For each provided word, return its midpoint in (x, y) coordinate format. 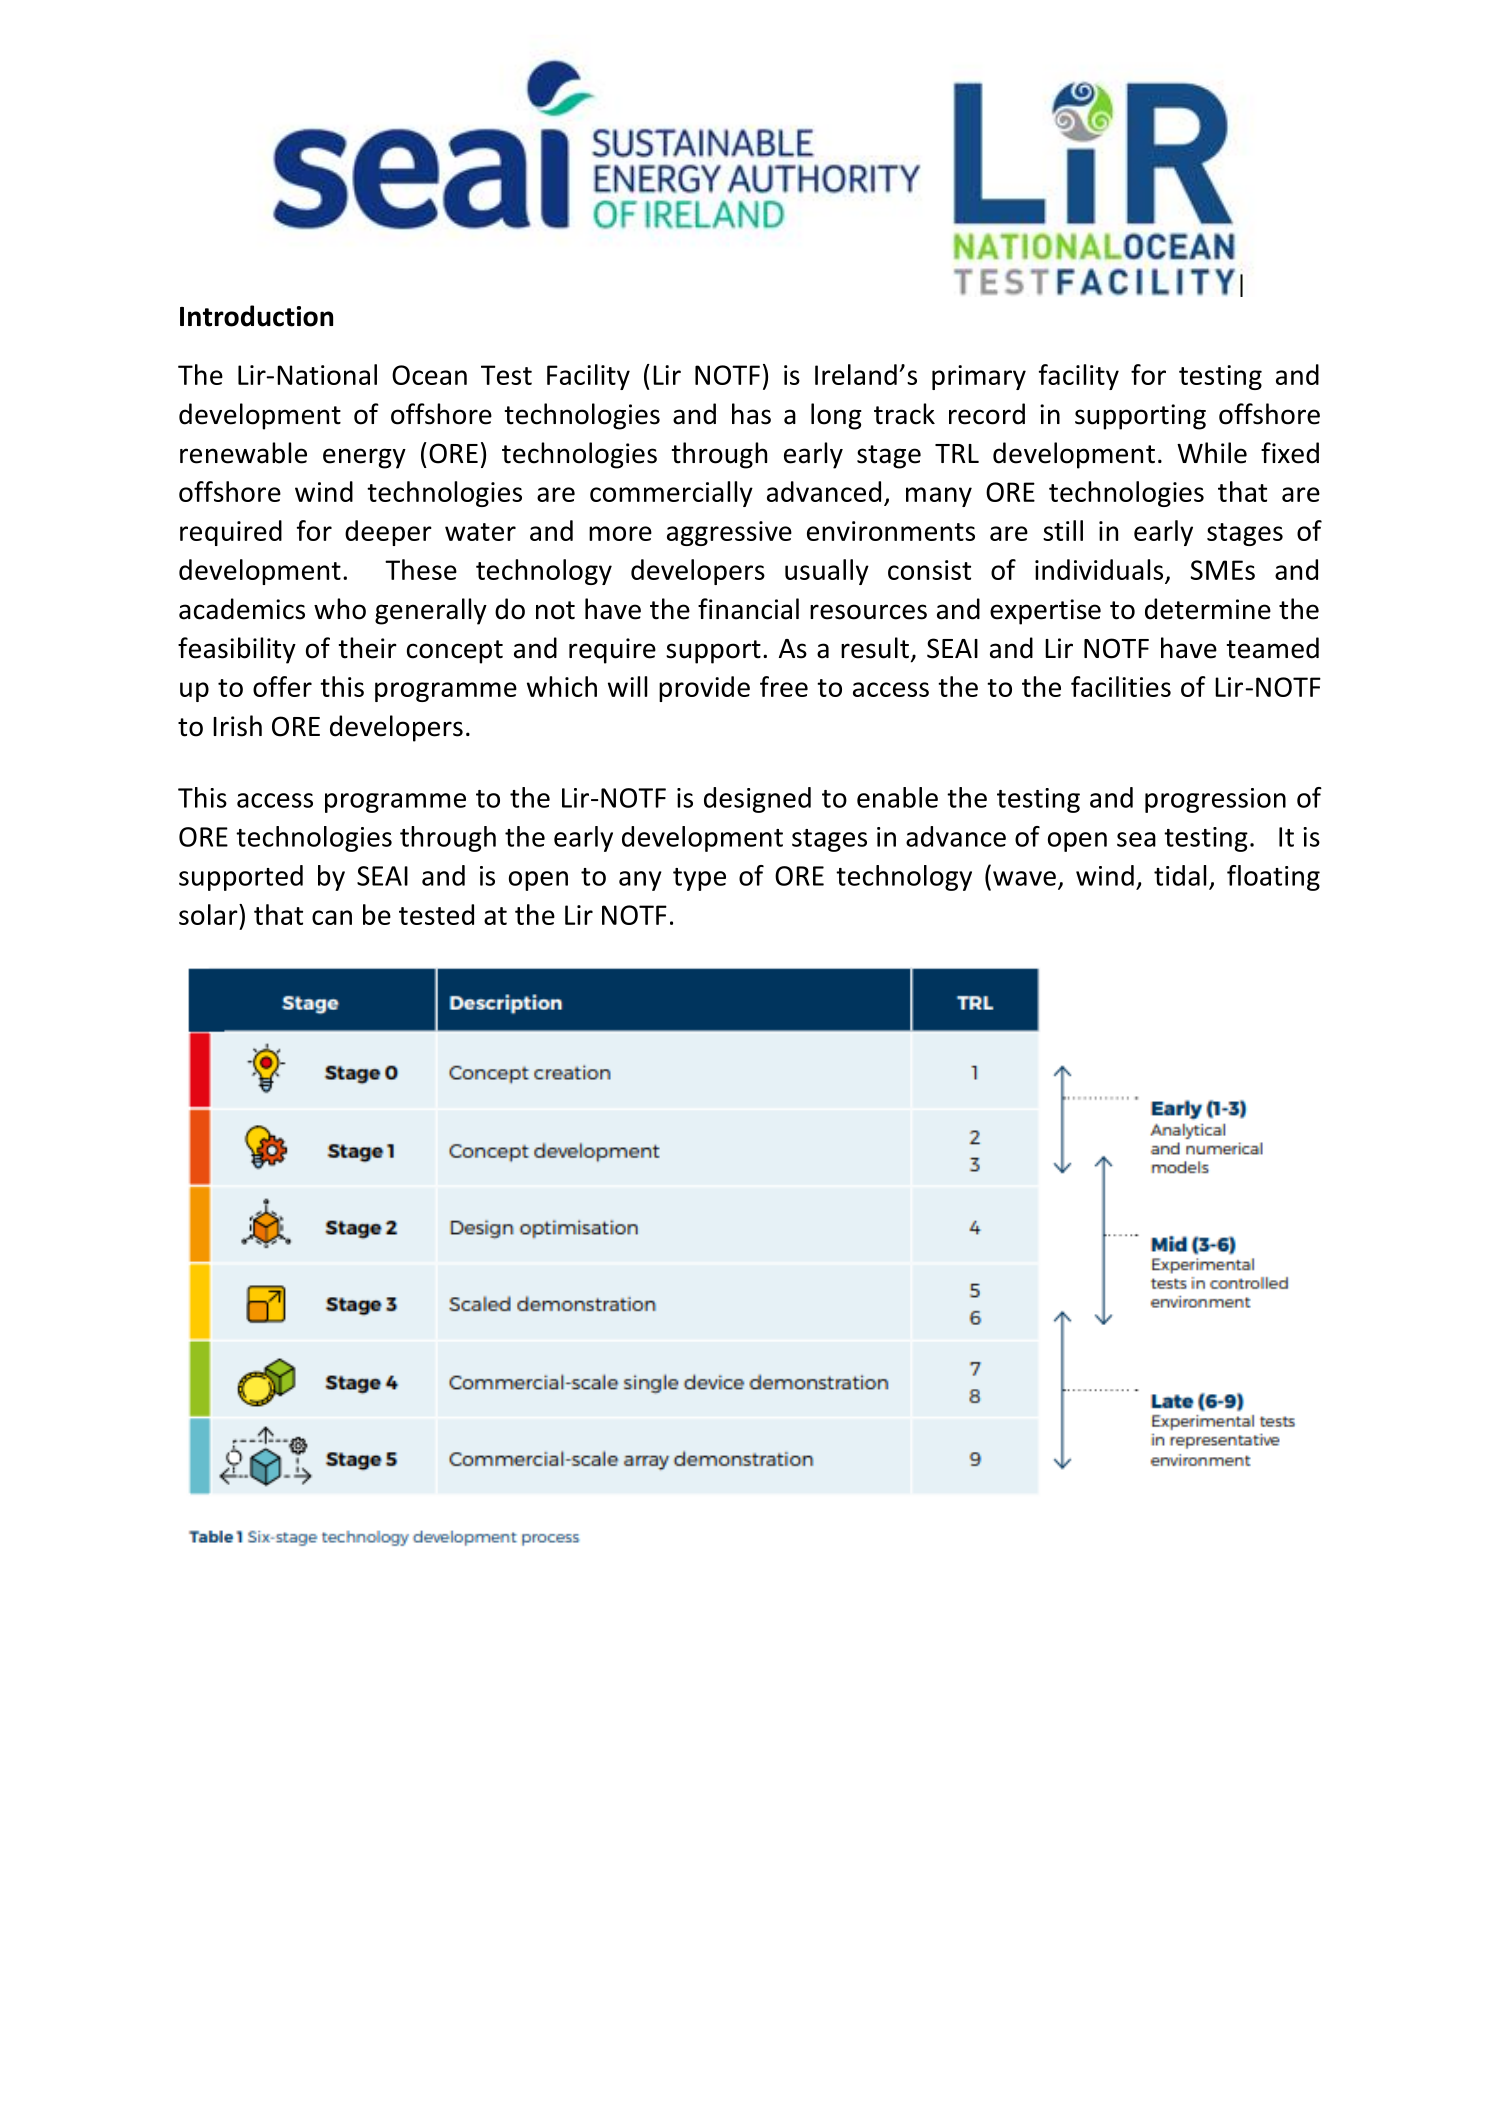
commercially (671, 494)
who (340, 609)
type (699, 879)
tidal (1180, 875)
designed (757, 800)
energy (364, 458)
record (987, 414)
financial (748, 609)
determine (1208, 609)
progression (1215, 800)
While (1212, 453)
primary (979, 377)
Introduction (256, 316)
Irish (237, 726)
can (332, 917)
